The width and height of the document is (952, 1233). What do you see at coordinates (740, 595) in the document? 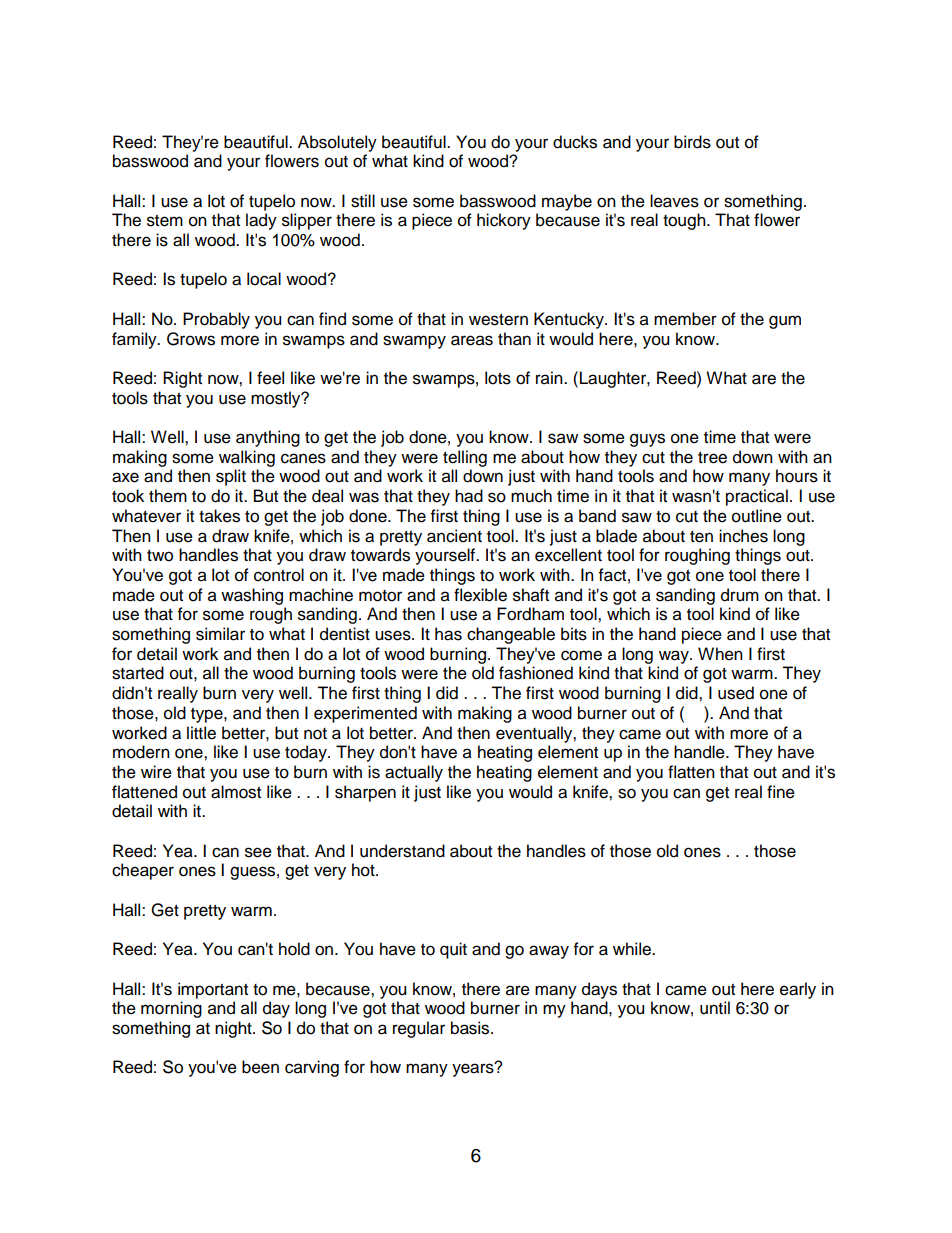
I see `drum` at bounding box center [740, 595].
